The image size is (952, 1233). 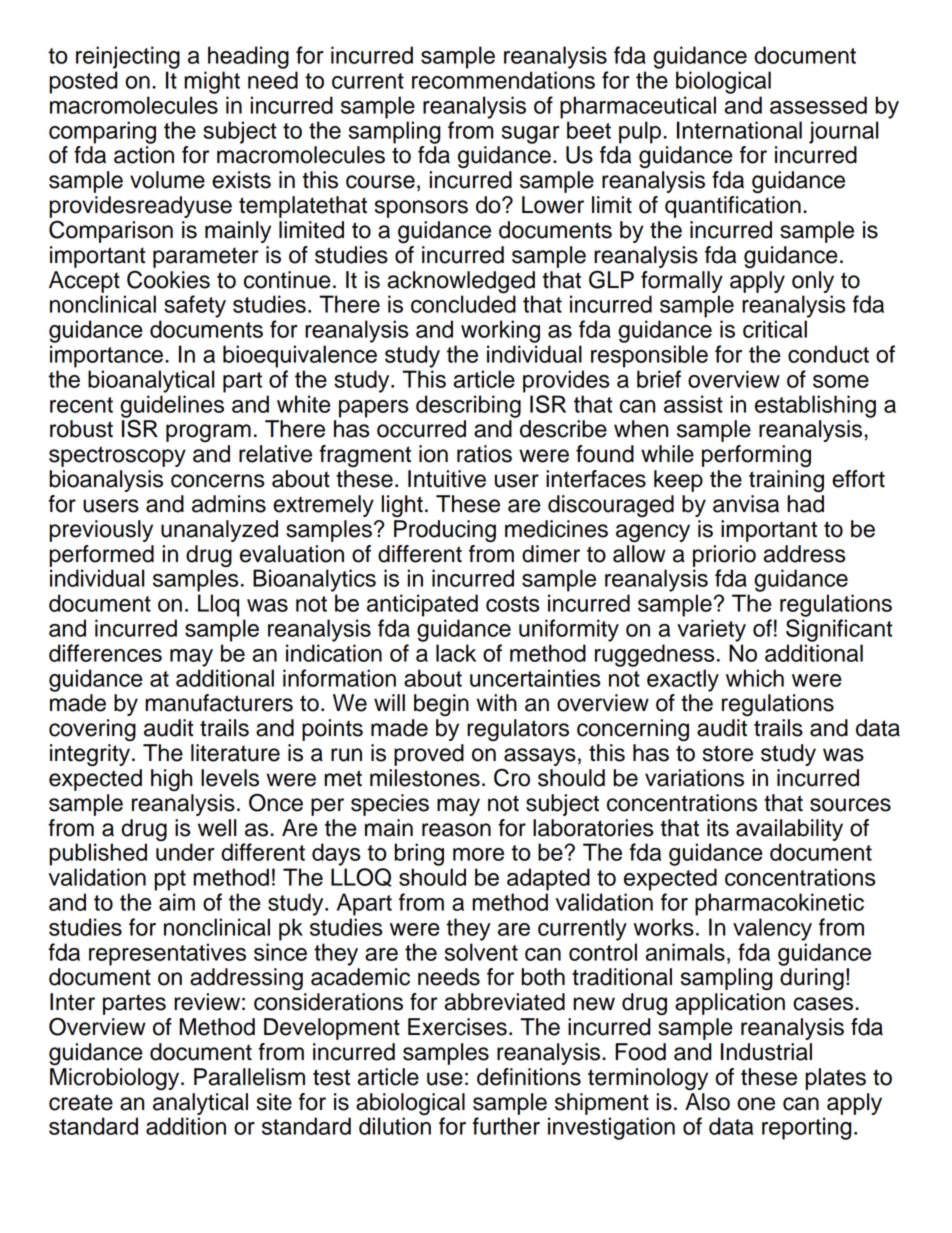 What do you see at coordinates (185, 852) in the image?
I see `under` at bounding box center [185, 852].
